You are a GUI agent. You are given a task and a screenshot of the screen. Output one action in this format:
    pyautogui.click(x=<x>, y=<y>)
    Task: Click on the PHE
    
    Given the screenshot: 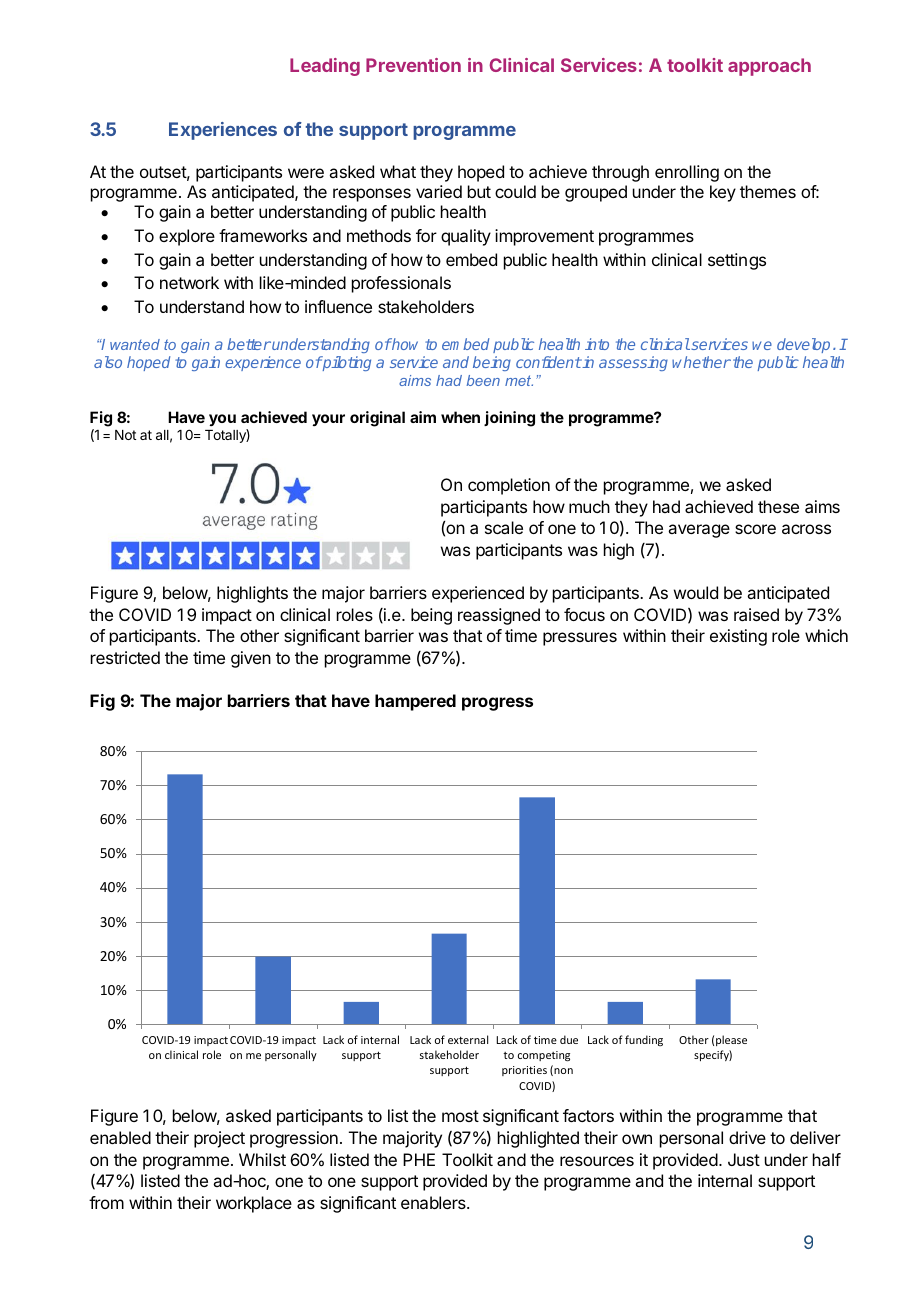 What is the action you would take?
    pyautogui.click(x=419, y=1159)
